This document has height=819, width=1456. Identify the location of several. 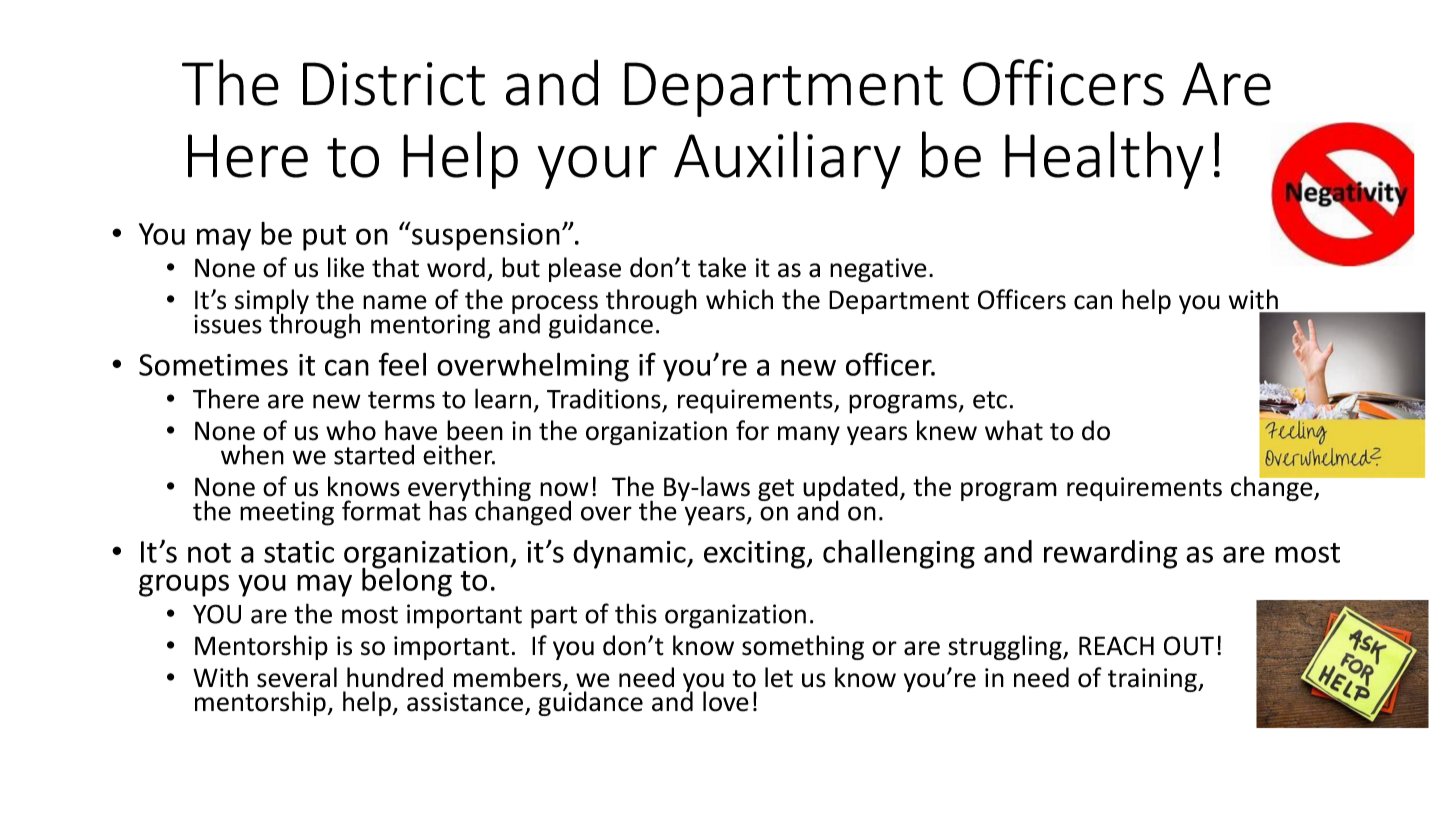
(297, 677).
